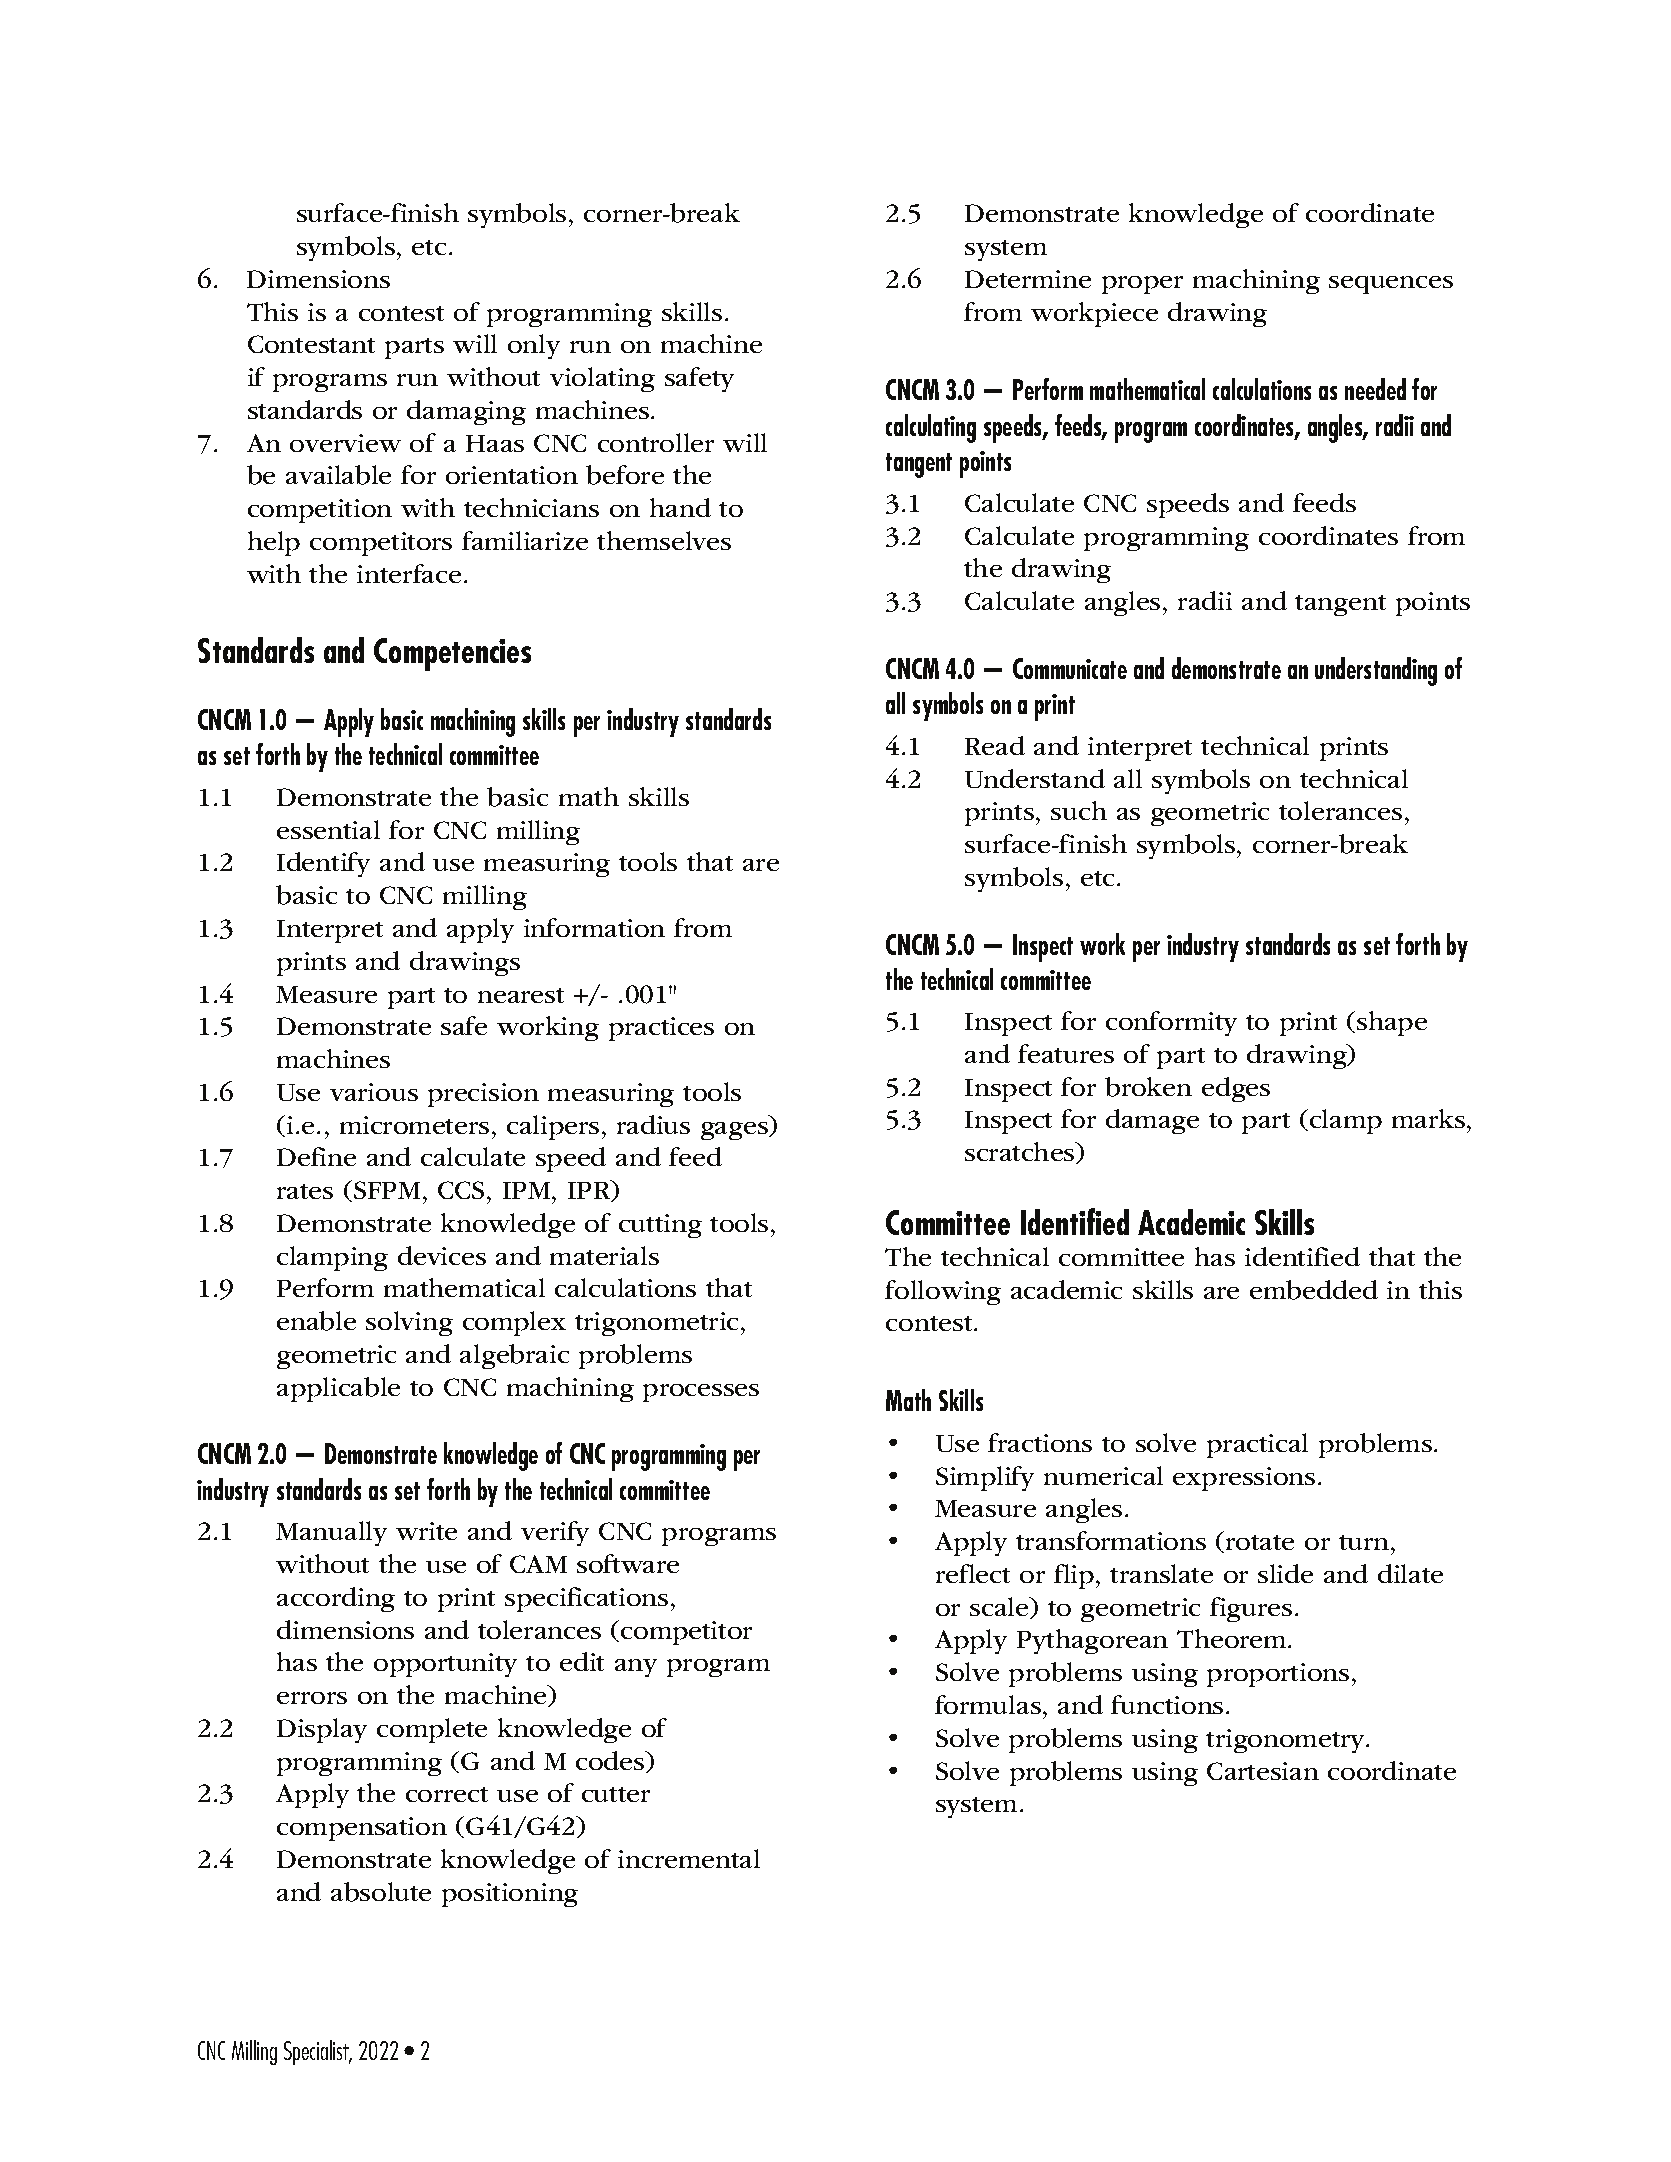  Describe the element at coordinates (317, 2052) in the document. I see `Specialist` at that location.
